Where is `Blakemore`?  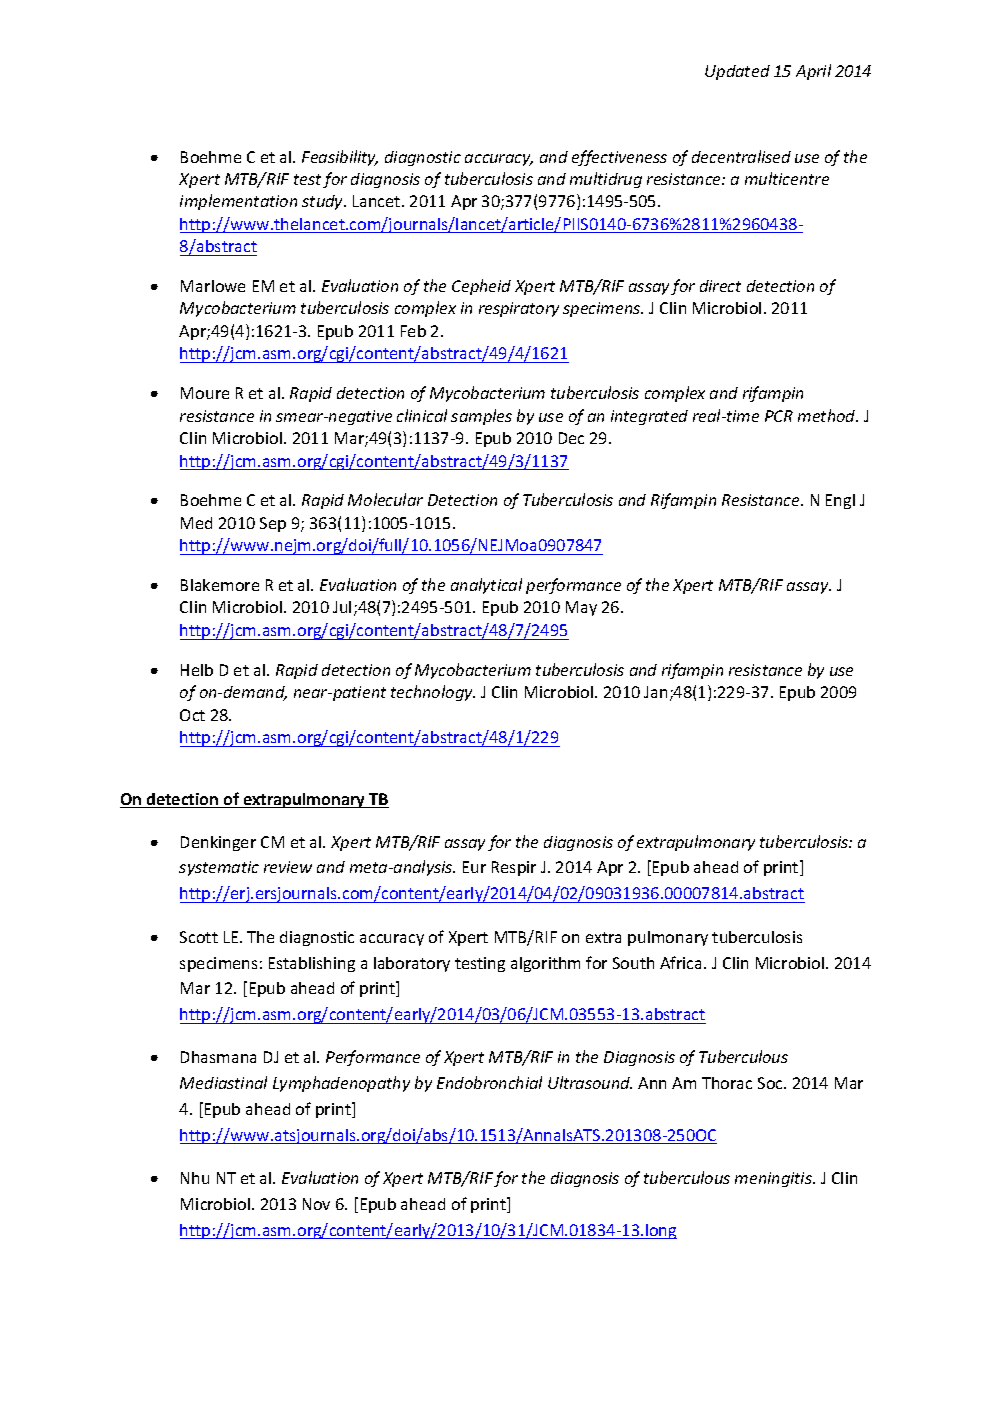 Blakemore is located at coordinates (220, 585).
